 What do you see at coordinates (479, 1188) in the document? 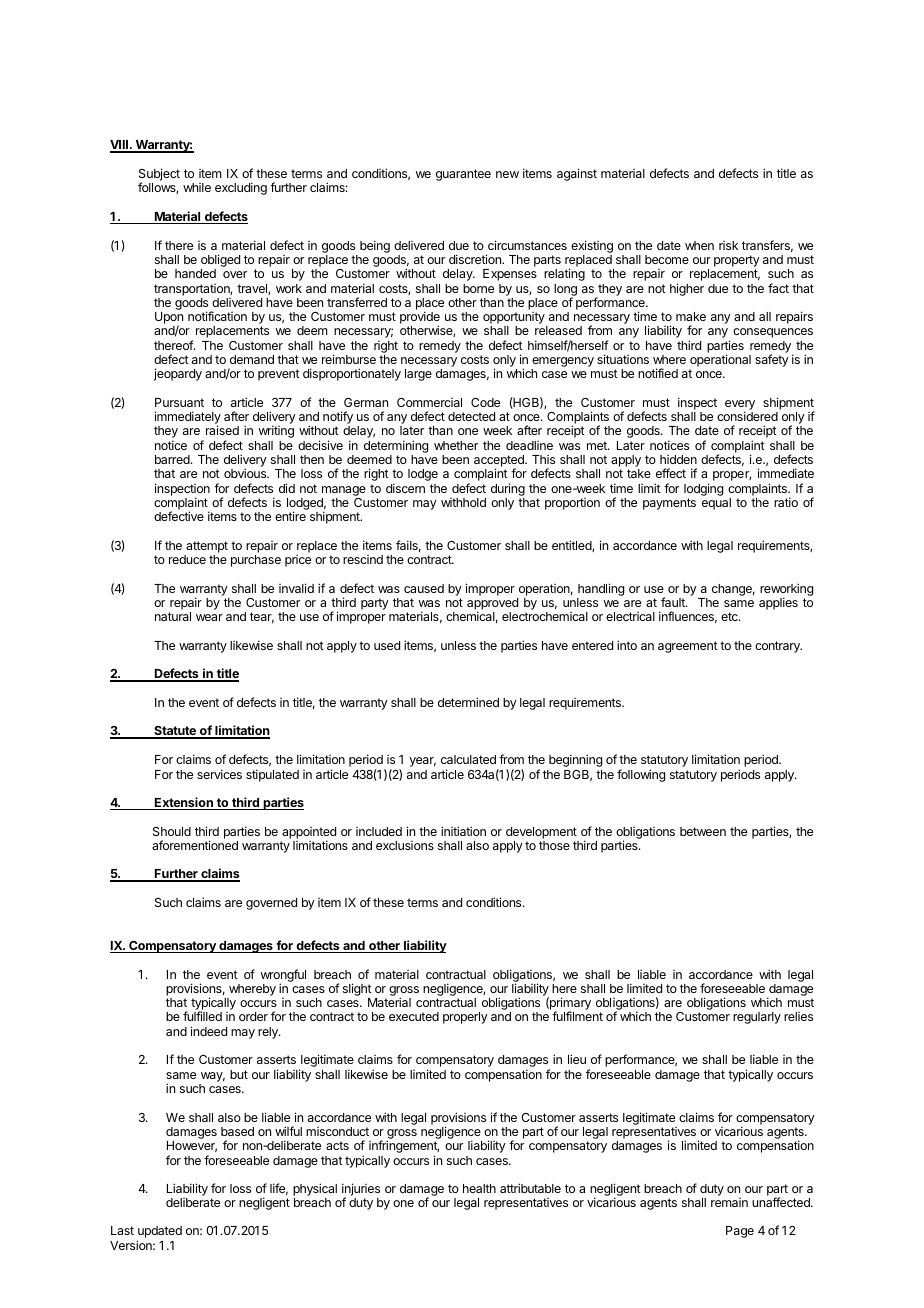
I see `health` at bounding box center [479, 1188].
